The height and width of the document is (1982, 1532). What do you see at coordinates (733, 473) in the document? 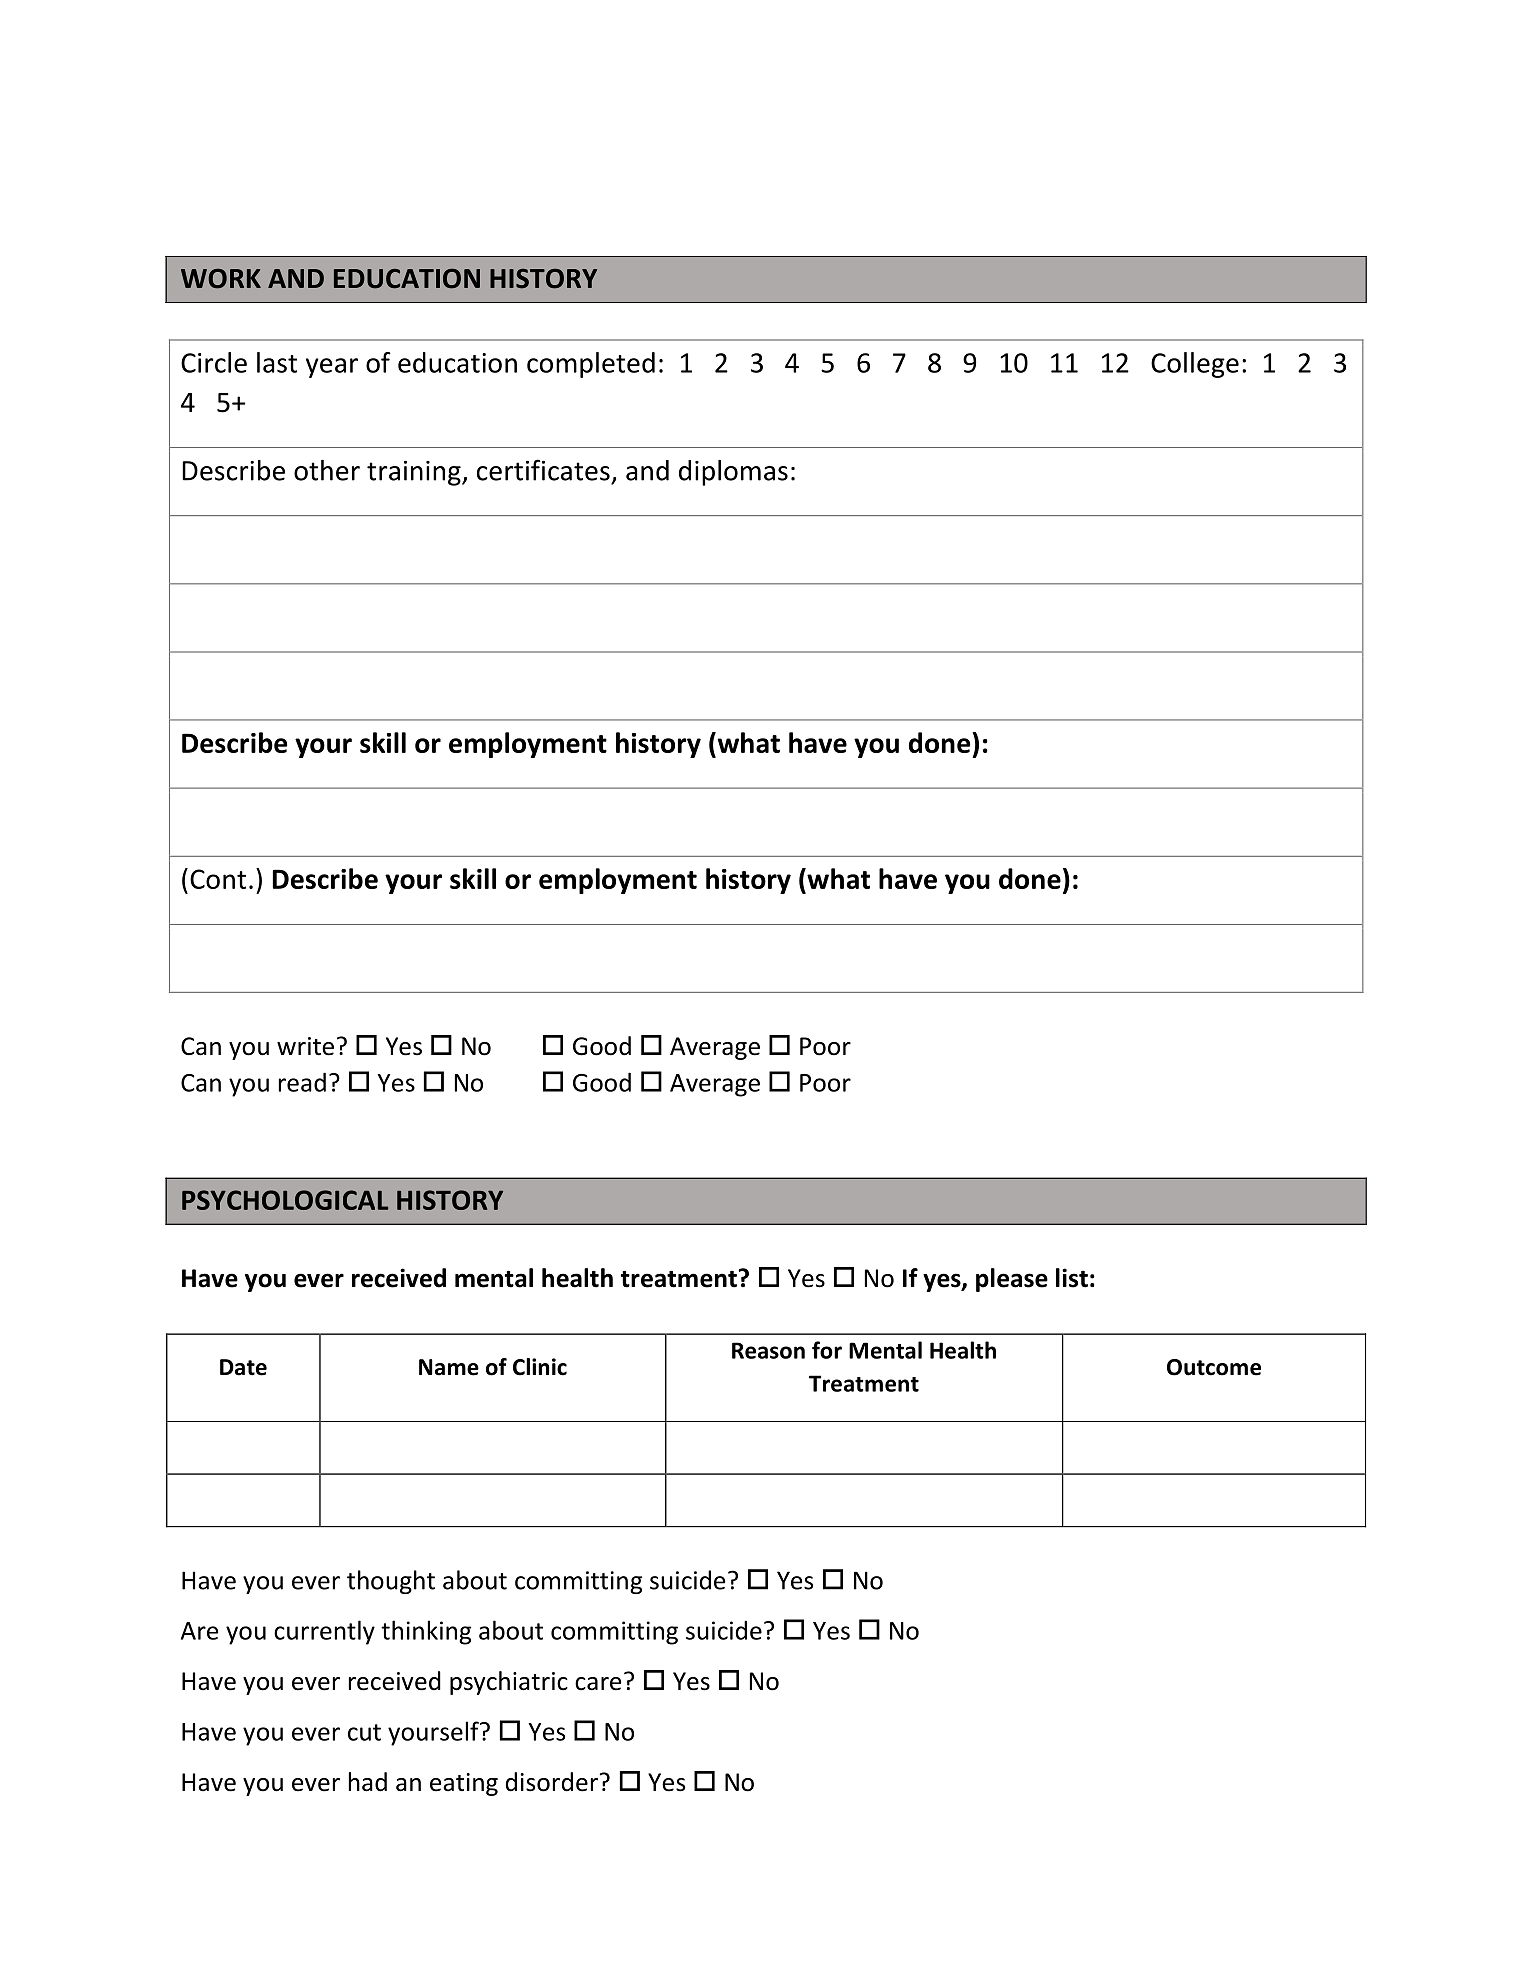
I see `diplomas` at bounding box center [733, 473].
